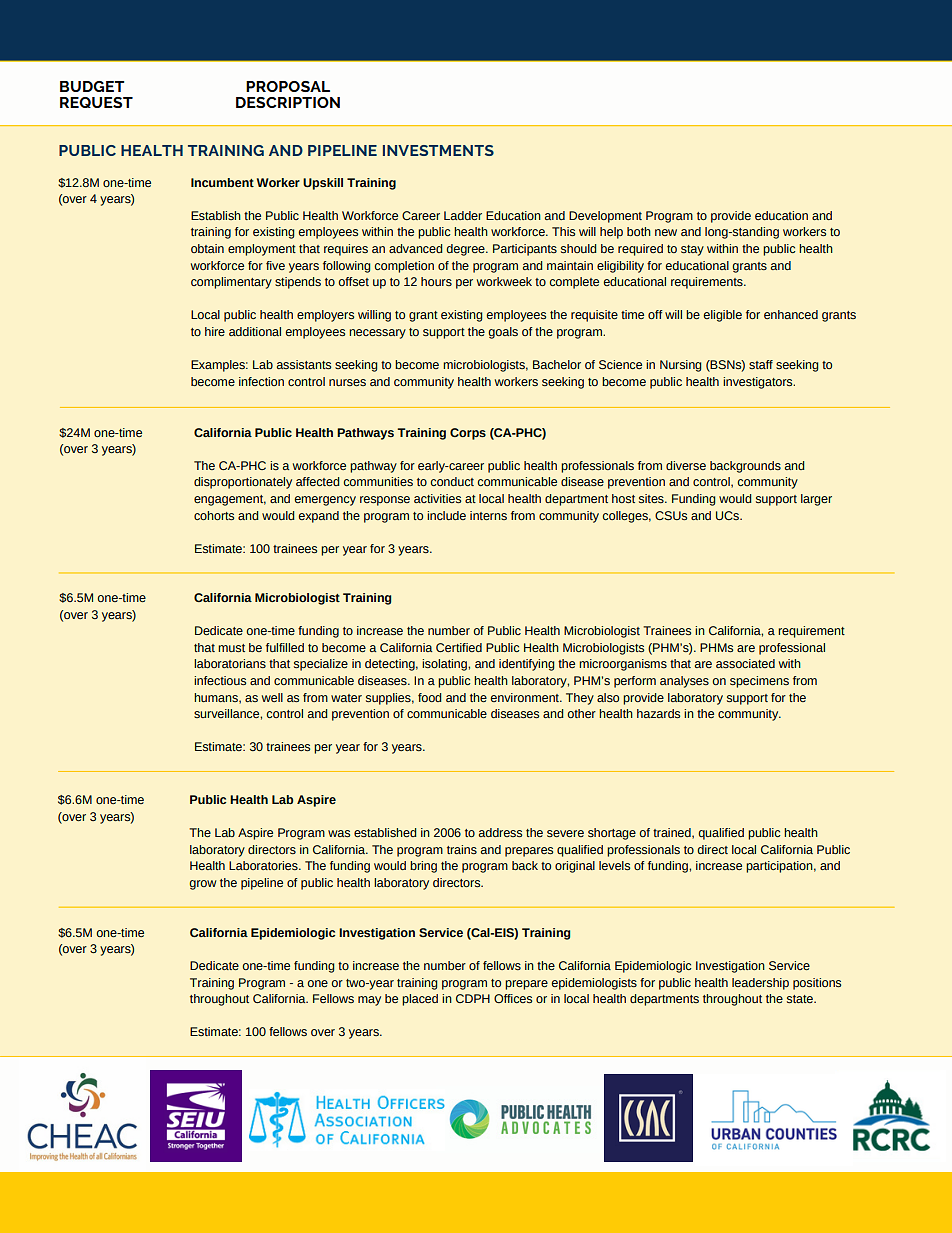  What do you see at coordinates (96, 102) in the image?
I see `REQUEST` at bounding box center [96, 102].
